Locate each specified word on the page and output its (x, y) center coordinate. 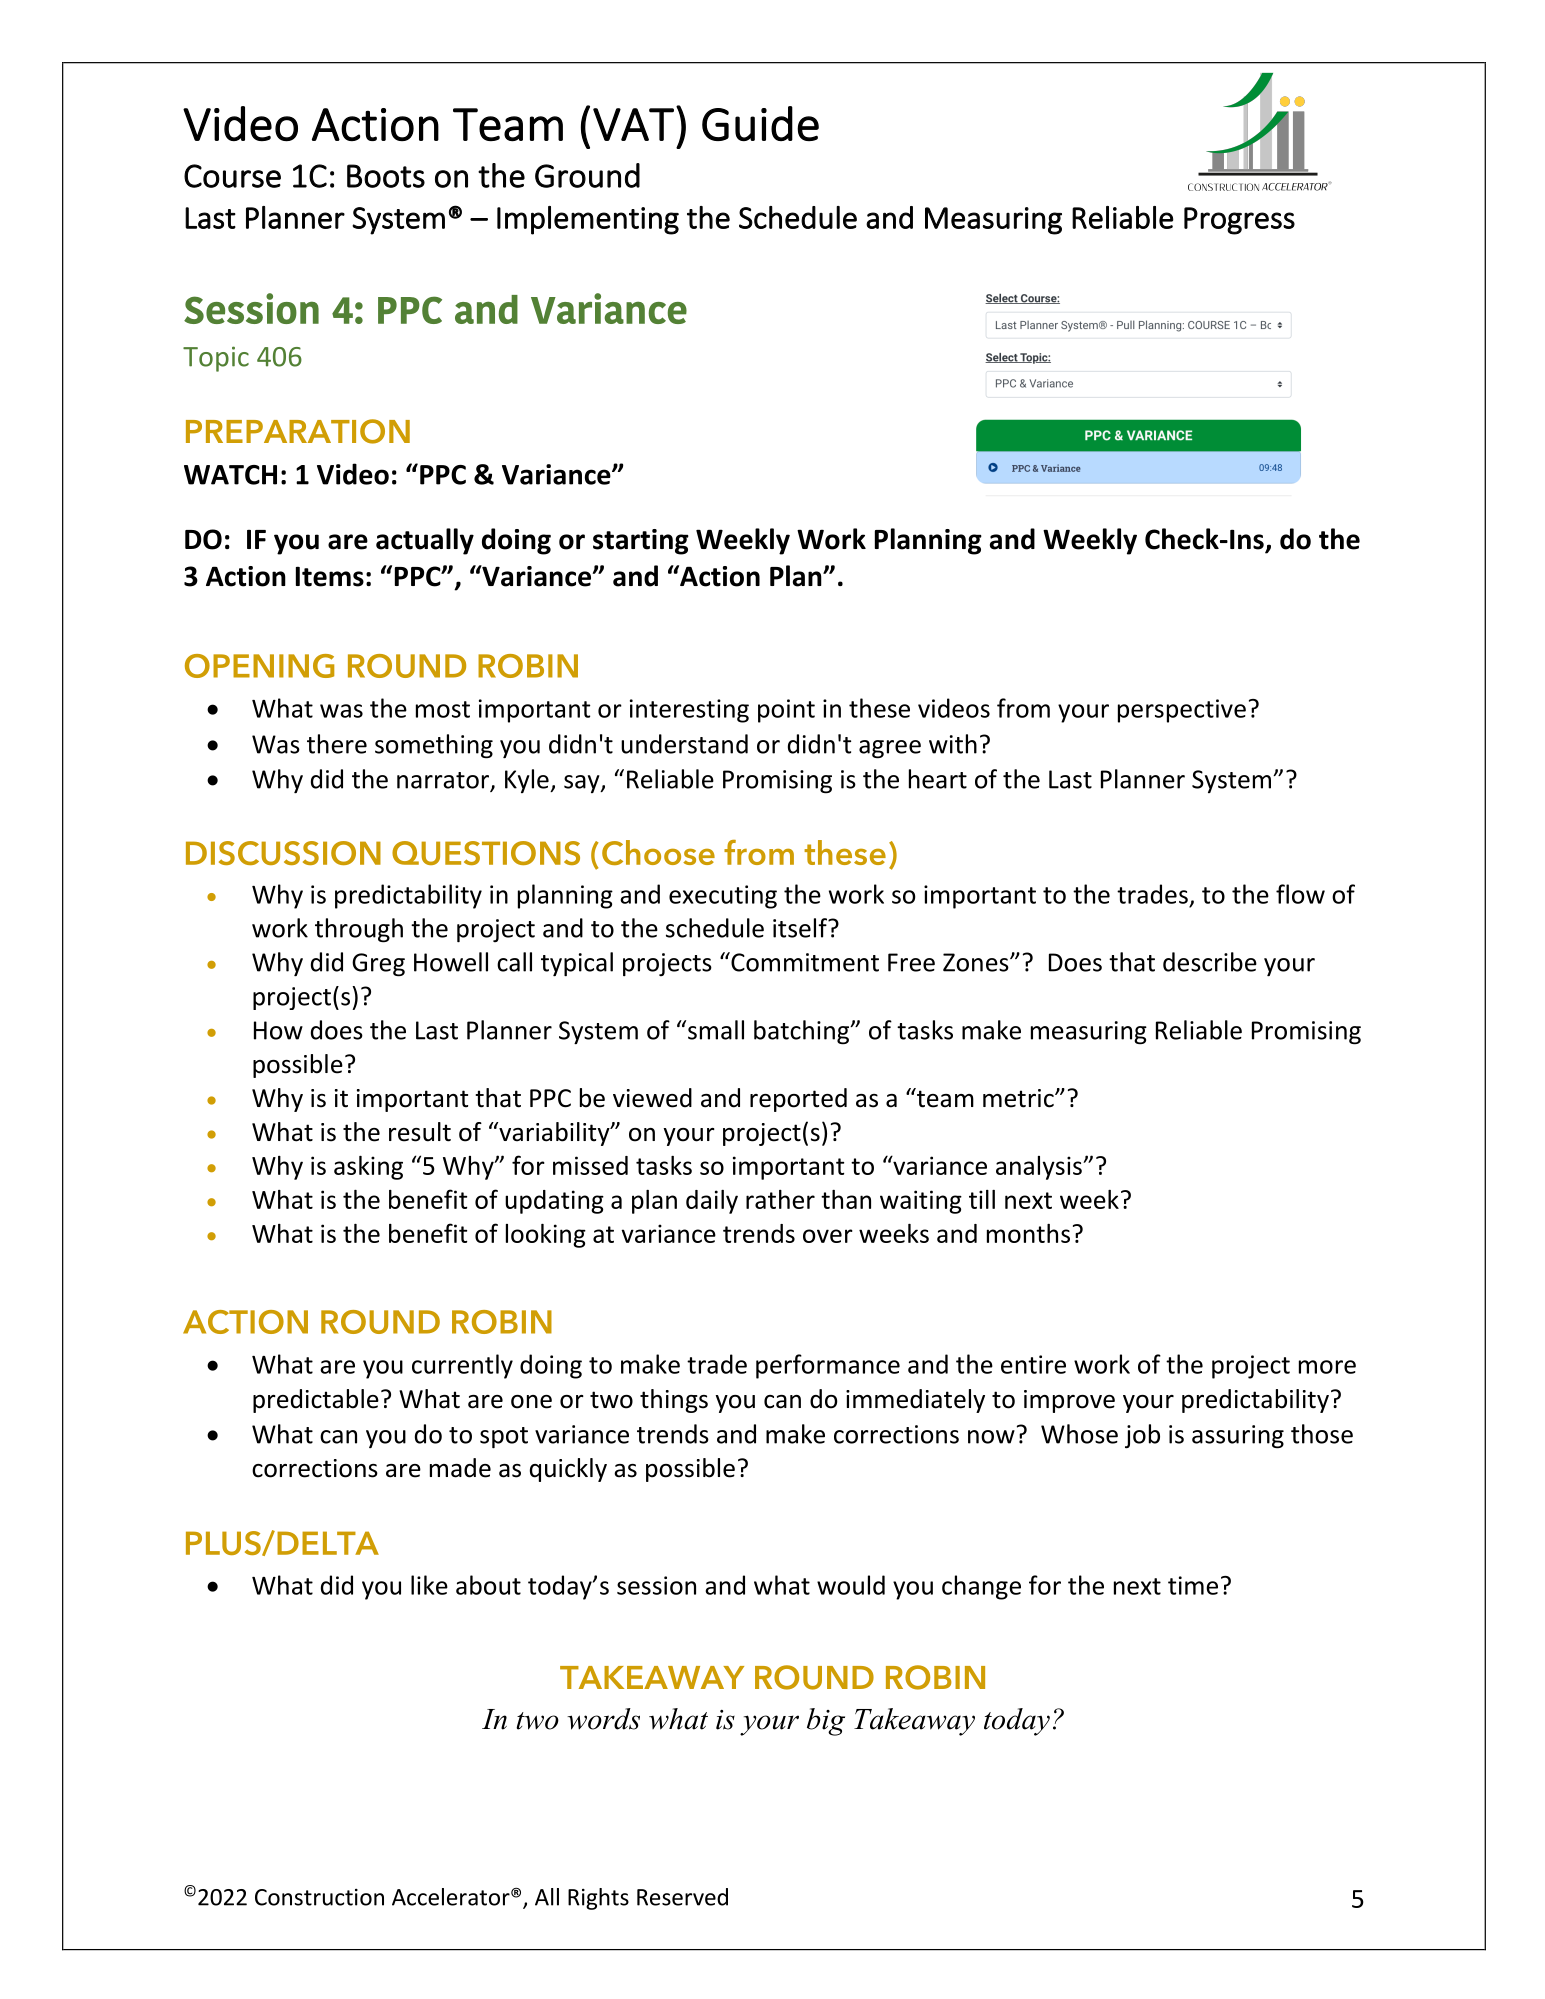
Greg (378, 965)
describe (1210, 962)
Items (330, 576)
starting (641, 542)
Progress (1239, 221)
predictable (316, 1401)
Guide (760, 123)
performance (828, 1366)
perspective (1182, 711)
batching (803, 1032)
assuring (1238, 1437)
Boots (386, 176)
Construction (319, 1897)
